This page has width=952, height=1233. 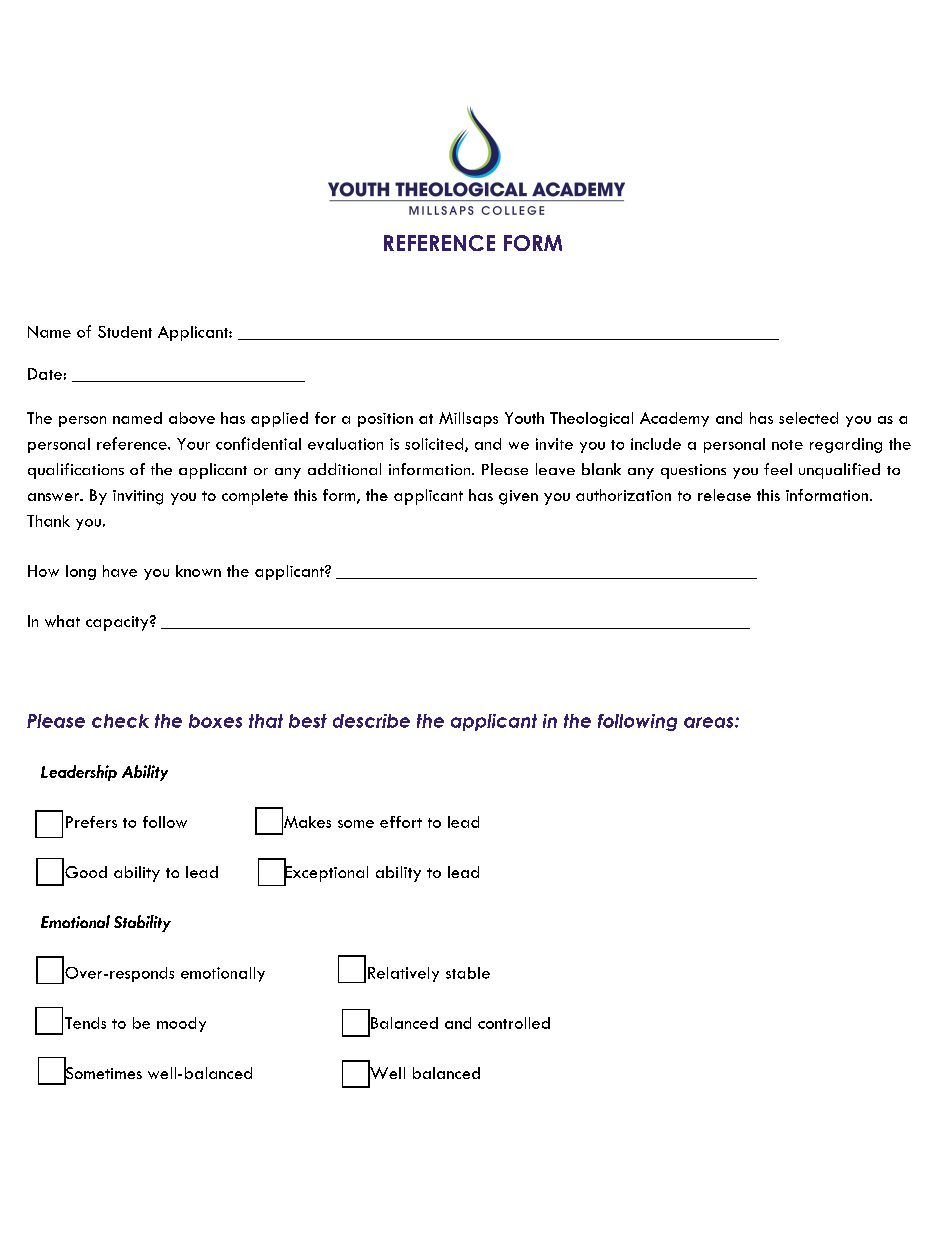 I want to click on areas, so click(x=710, y=722).
